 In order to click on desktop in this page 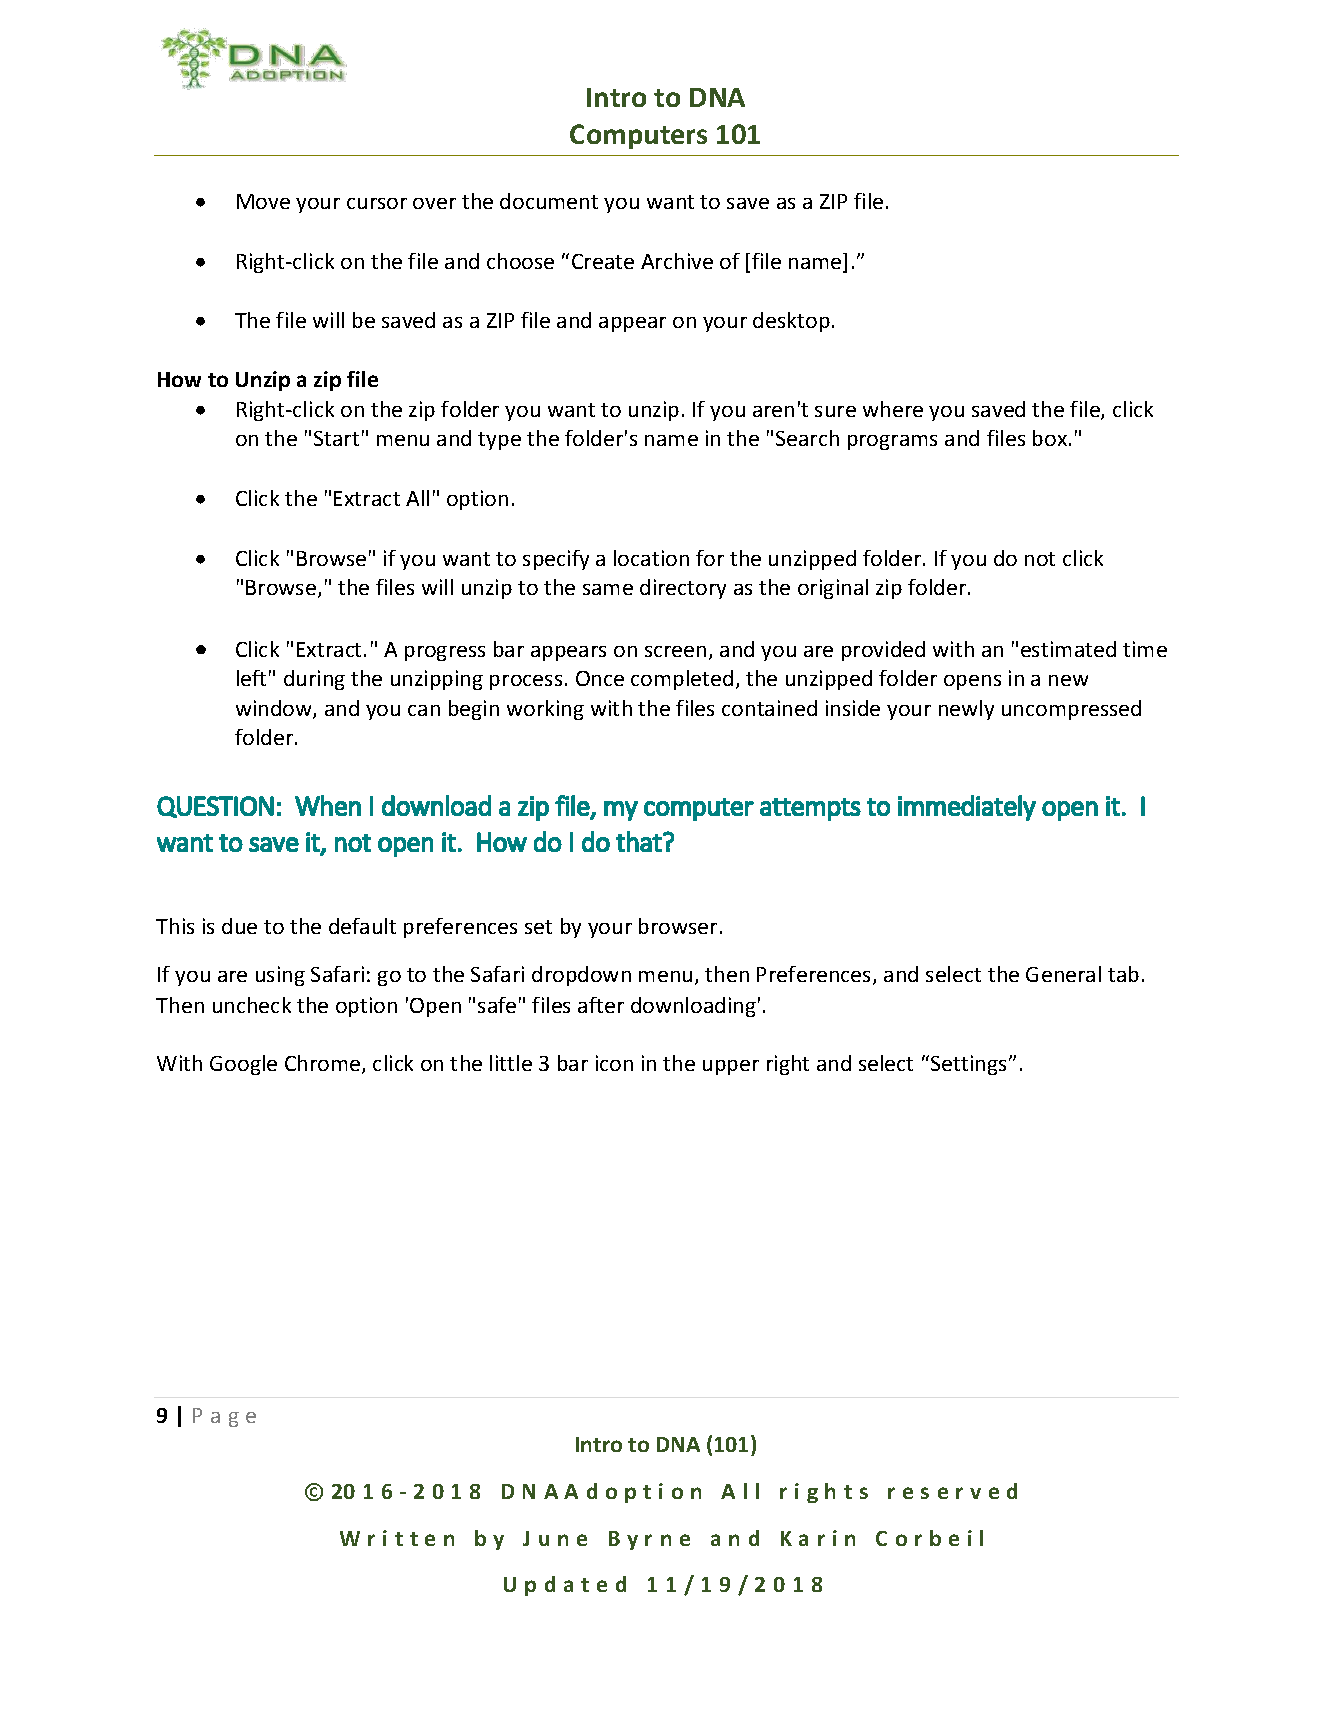, I will do `click(791, 322)`.
